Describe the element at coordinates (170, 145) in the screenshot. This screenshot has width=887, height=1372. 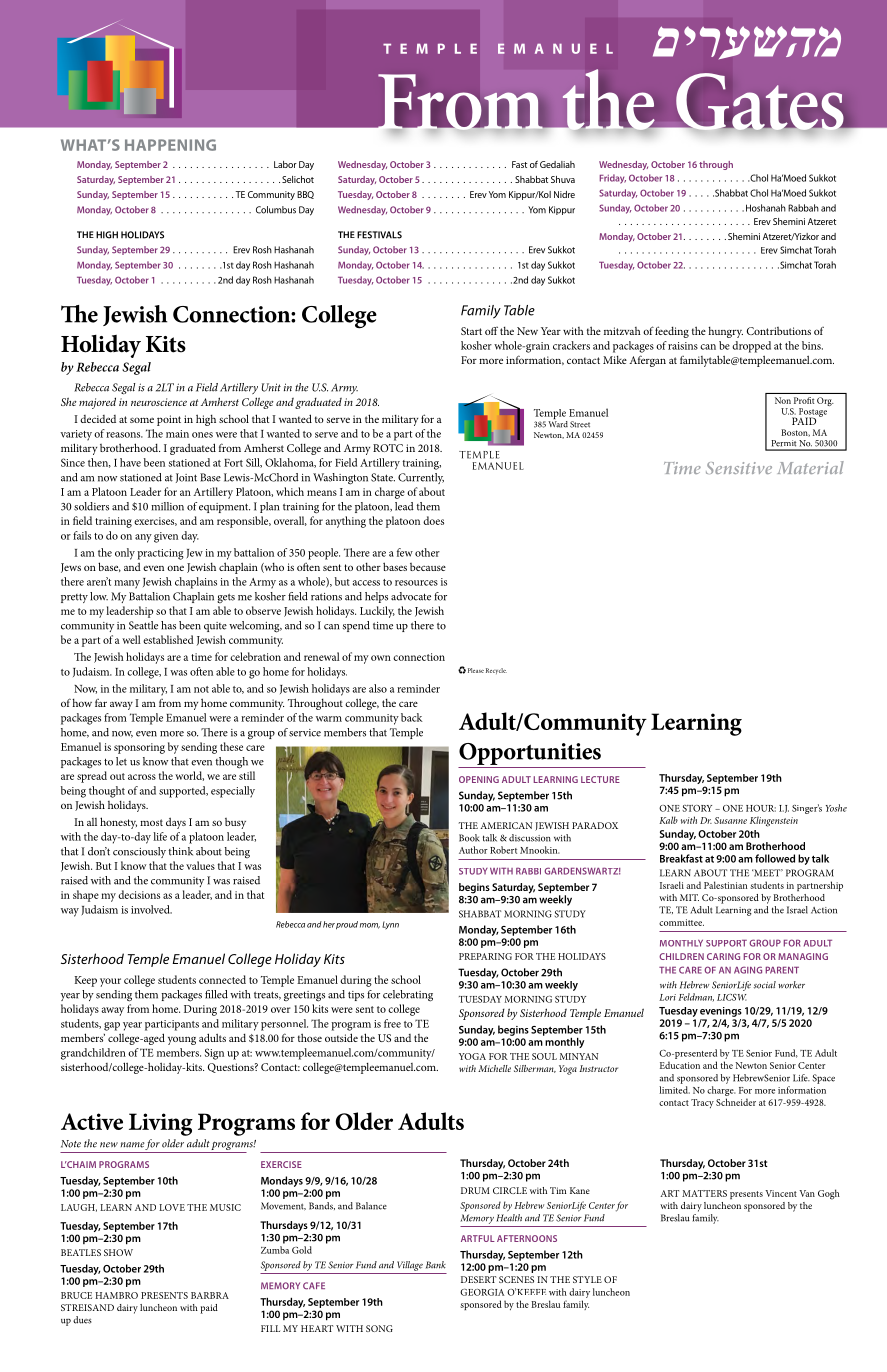
I see `HAPPENING` at that location.
